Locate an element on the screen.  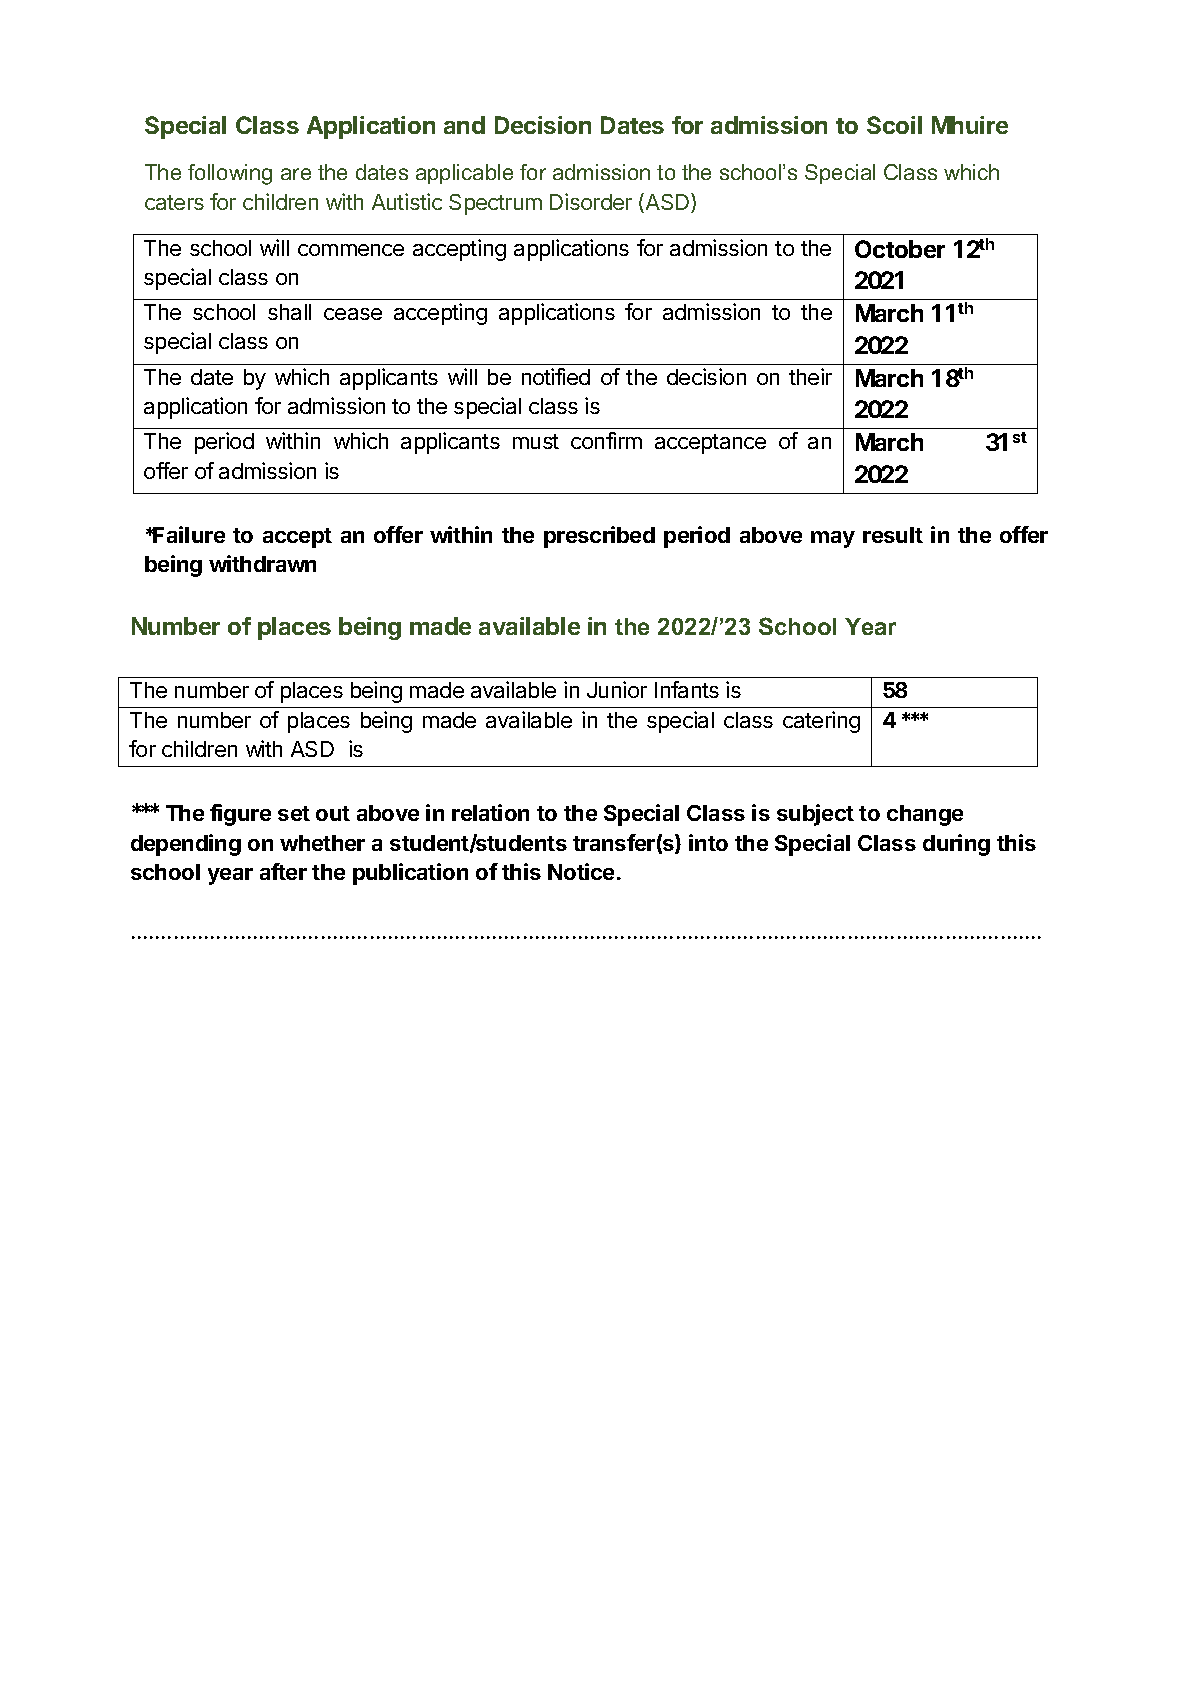
their is located at coordinates (810, 376).
